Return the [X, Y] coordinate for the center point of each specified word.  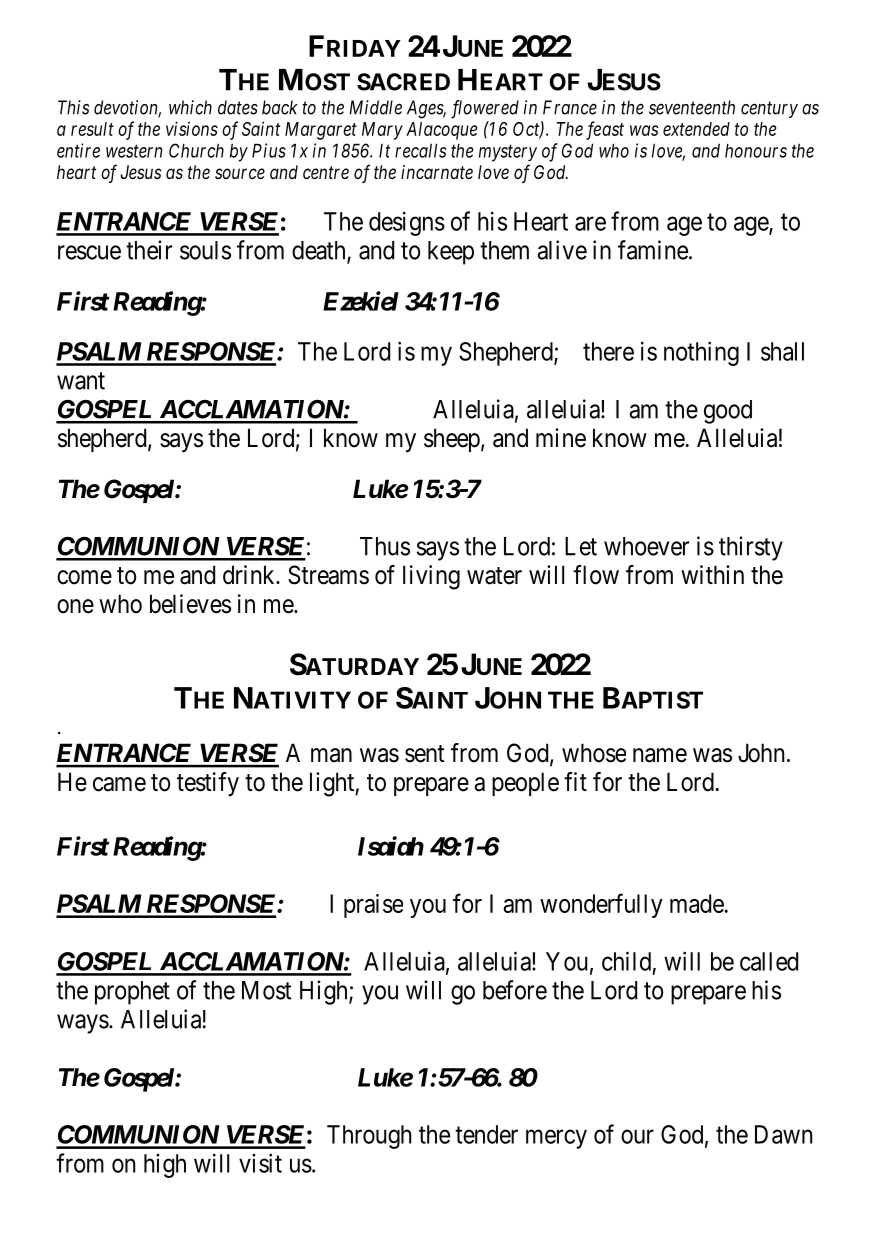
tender [486, 1134]
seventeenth [692, 107]
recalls [420, 150]
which [190, 107]
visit [260, 1163]
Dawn [783, 1134]
